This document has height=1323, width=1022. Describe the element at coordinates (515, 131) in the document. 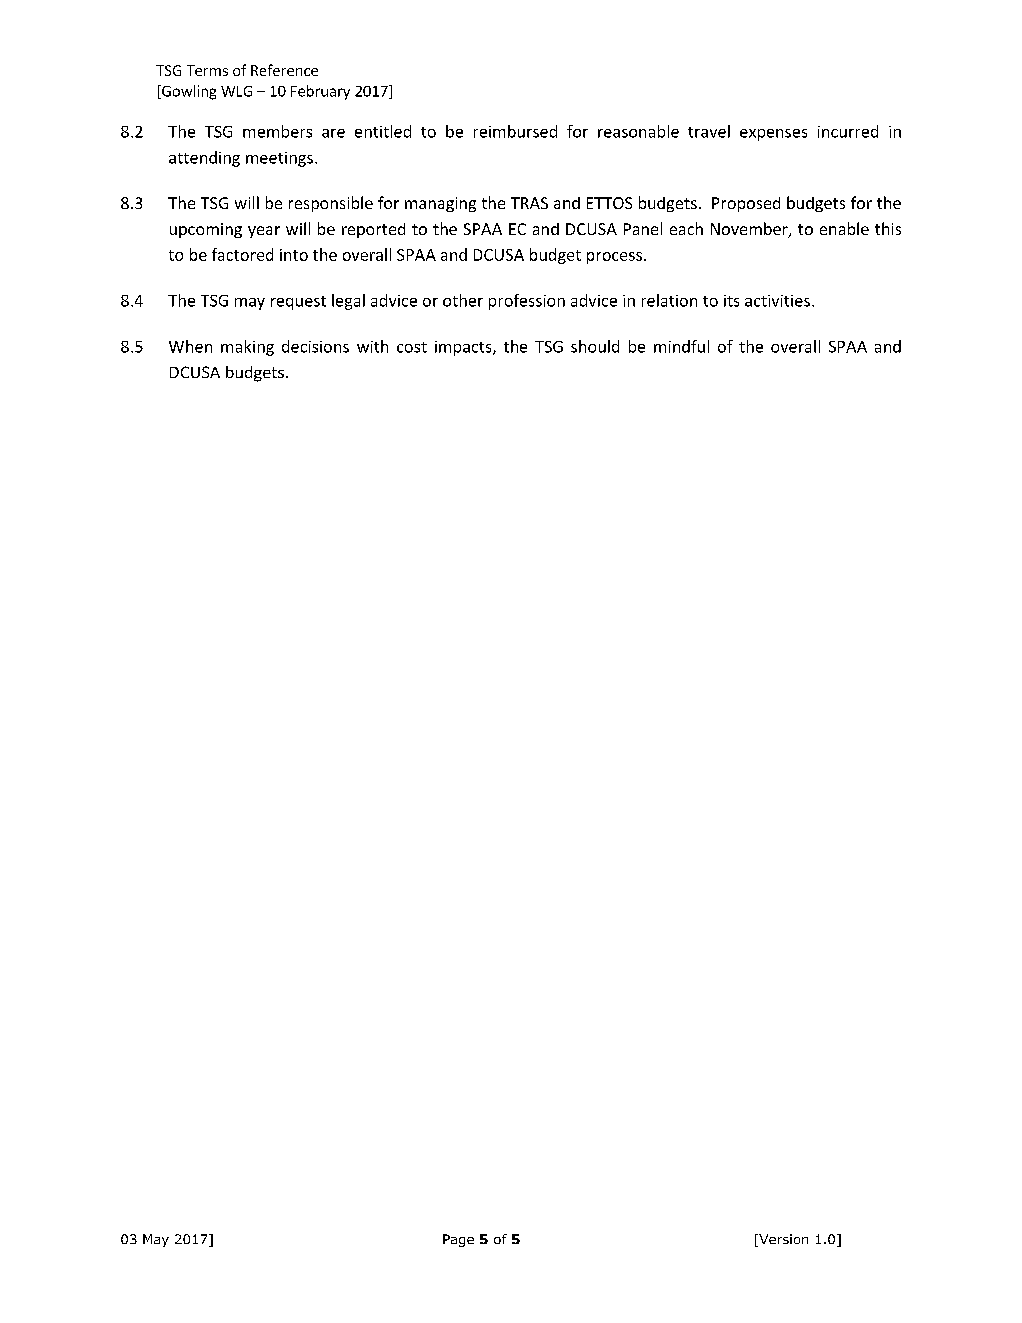

I see `reimbursed` at that location.
